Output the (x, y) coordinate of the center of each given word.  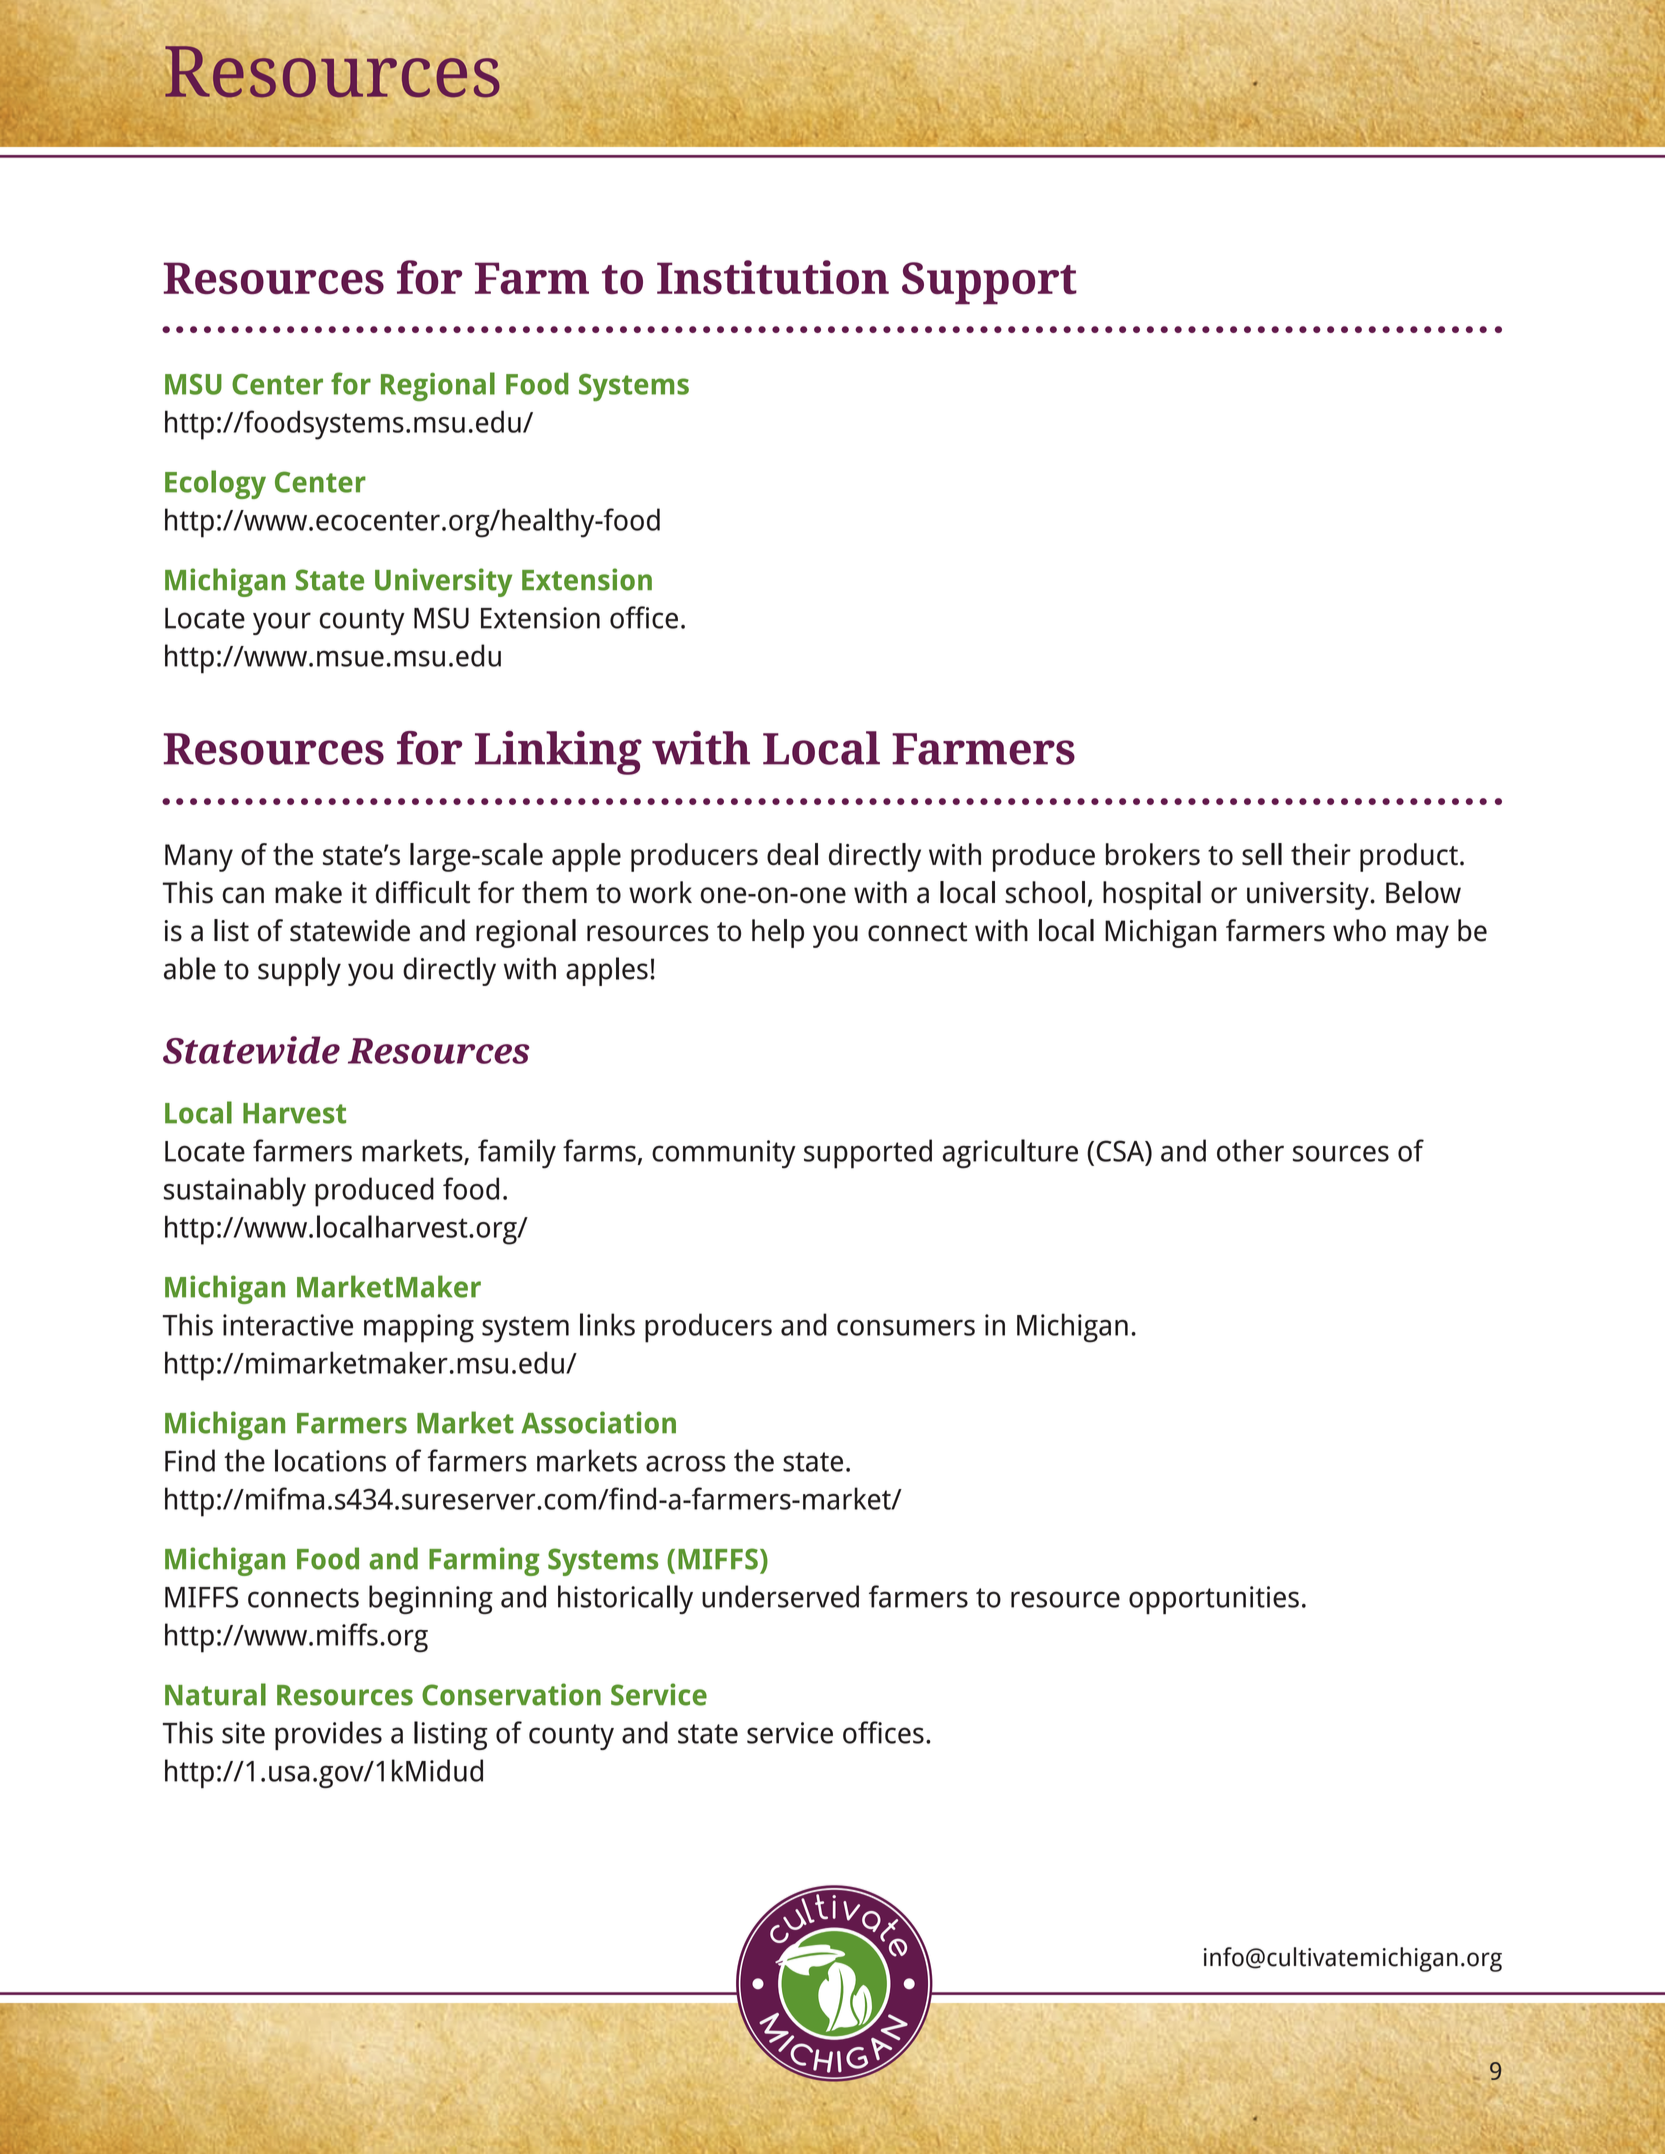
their (1321, 854)
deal (792, 854)
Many (199, 858)
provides (328, 1735)
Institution (773, 277)
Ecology (215, 484)
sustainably (234, 1192)
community (724, 1154)
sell (1262, 854)
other (1250, 1150)
